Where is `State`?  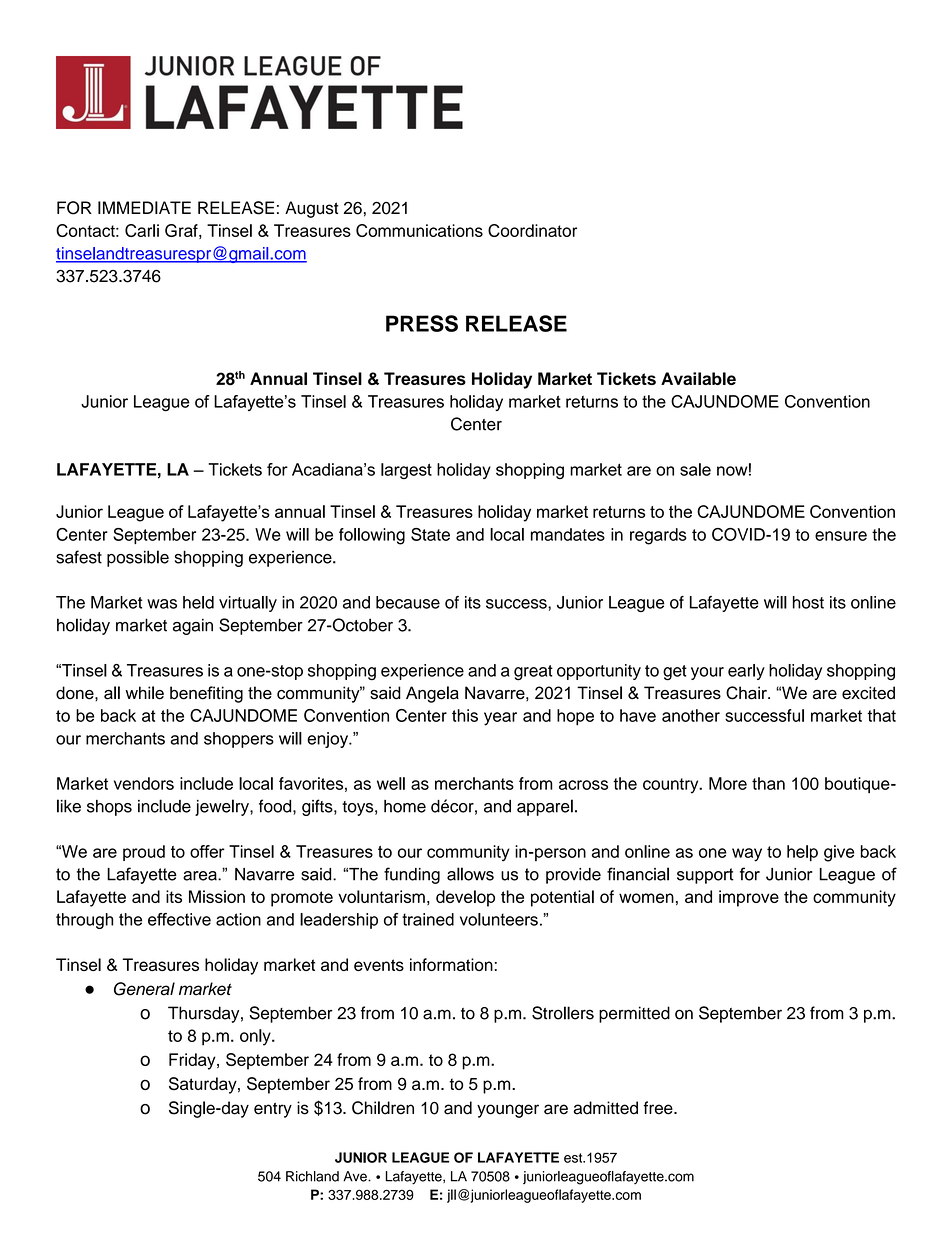
State is located at coordinates (430, 534).
